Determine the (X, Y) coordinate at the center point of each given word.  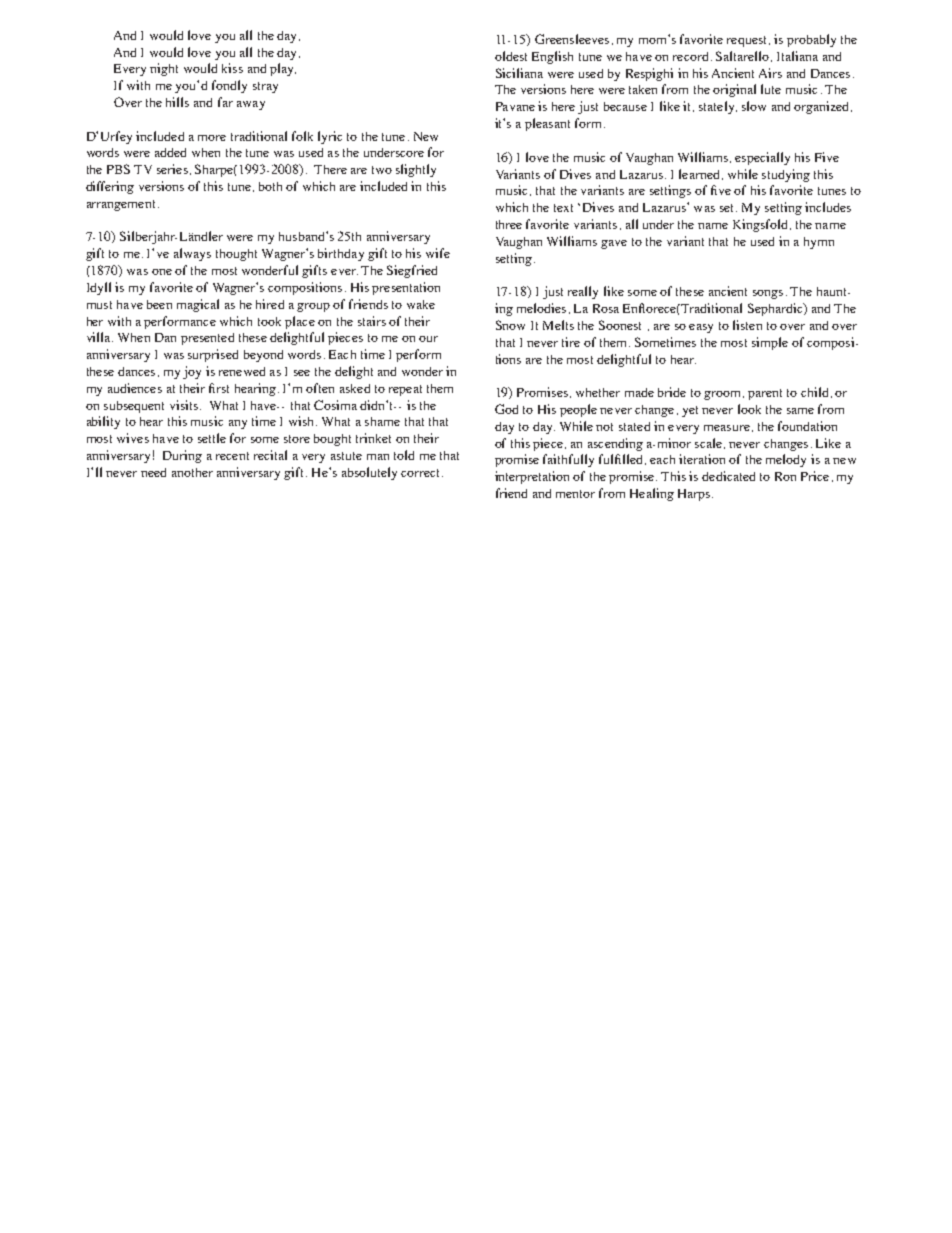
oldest (511, 56)
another (192, 472)
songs (768, 294)
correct (422, 473)
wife (438, 253)
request (748, 41)
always (192, 254)
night (164, 69)
